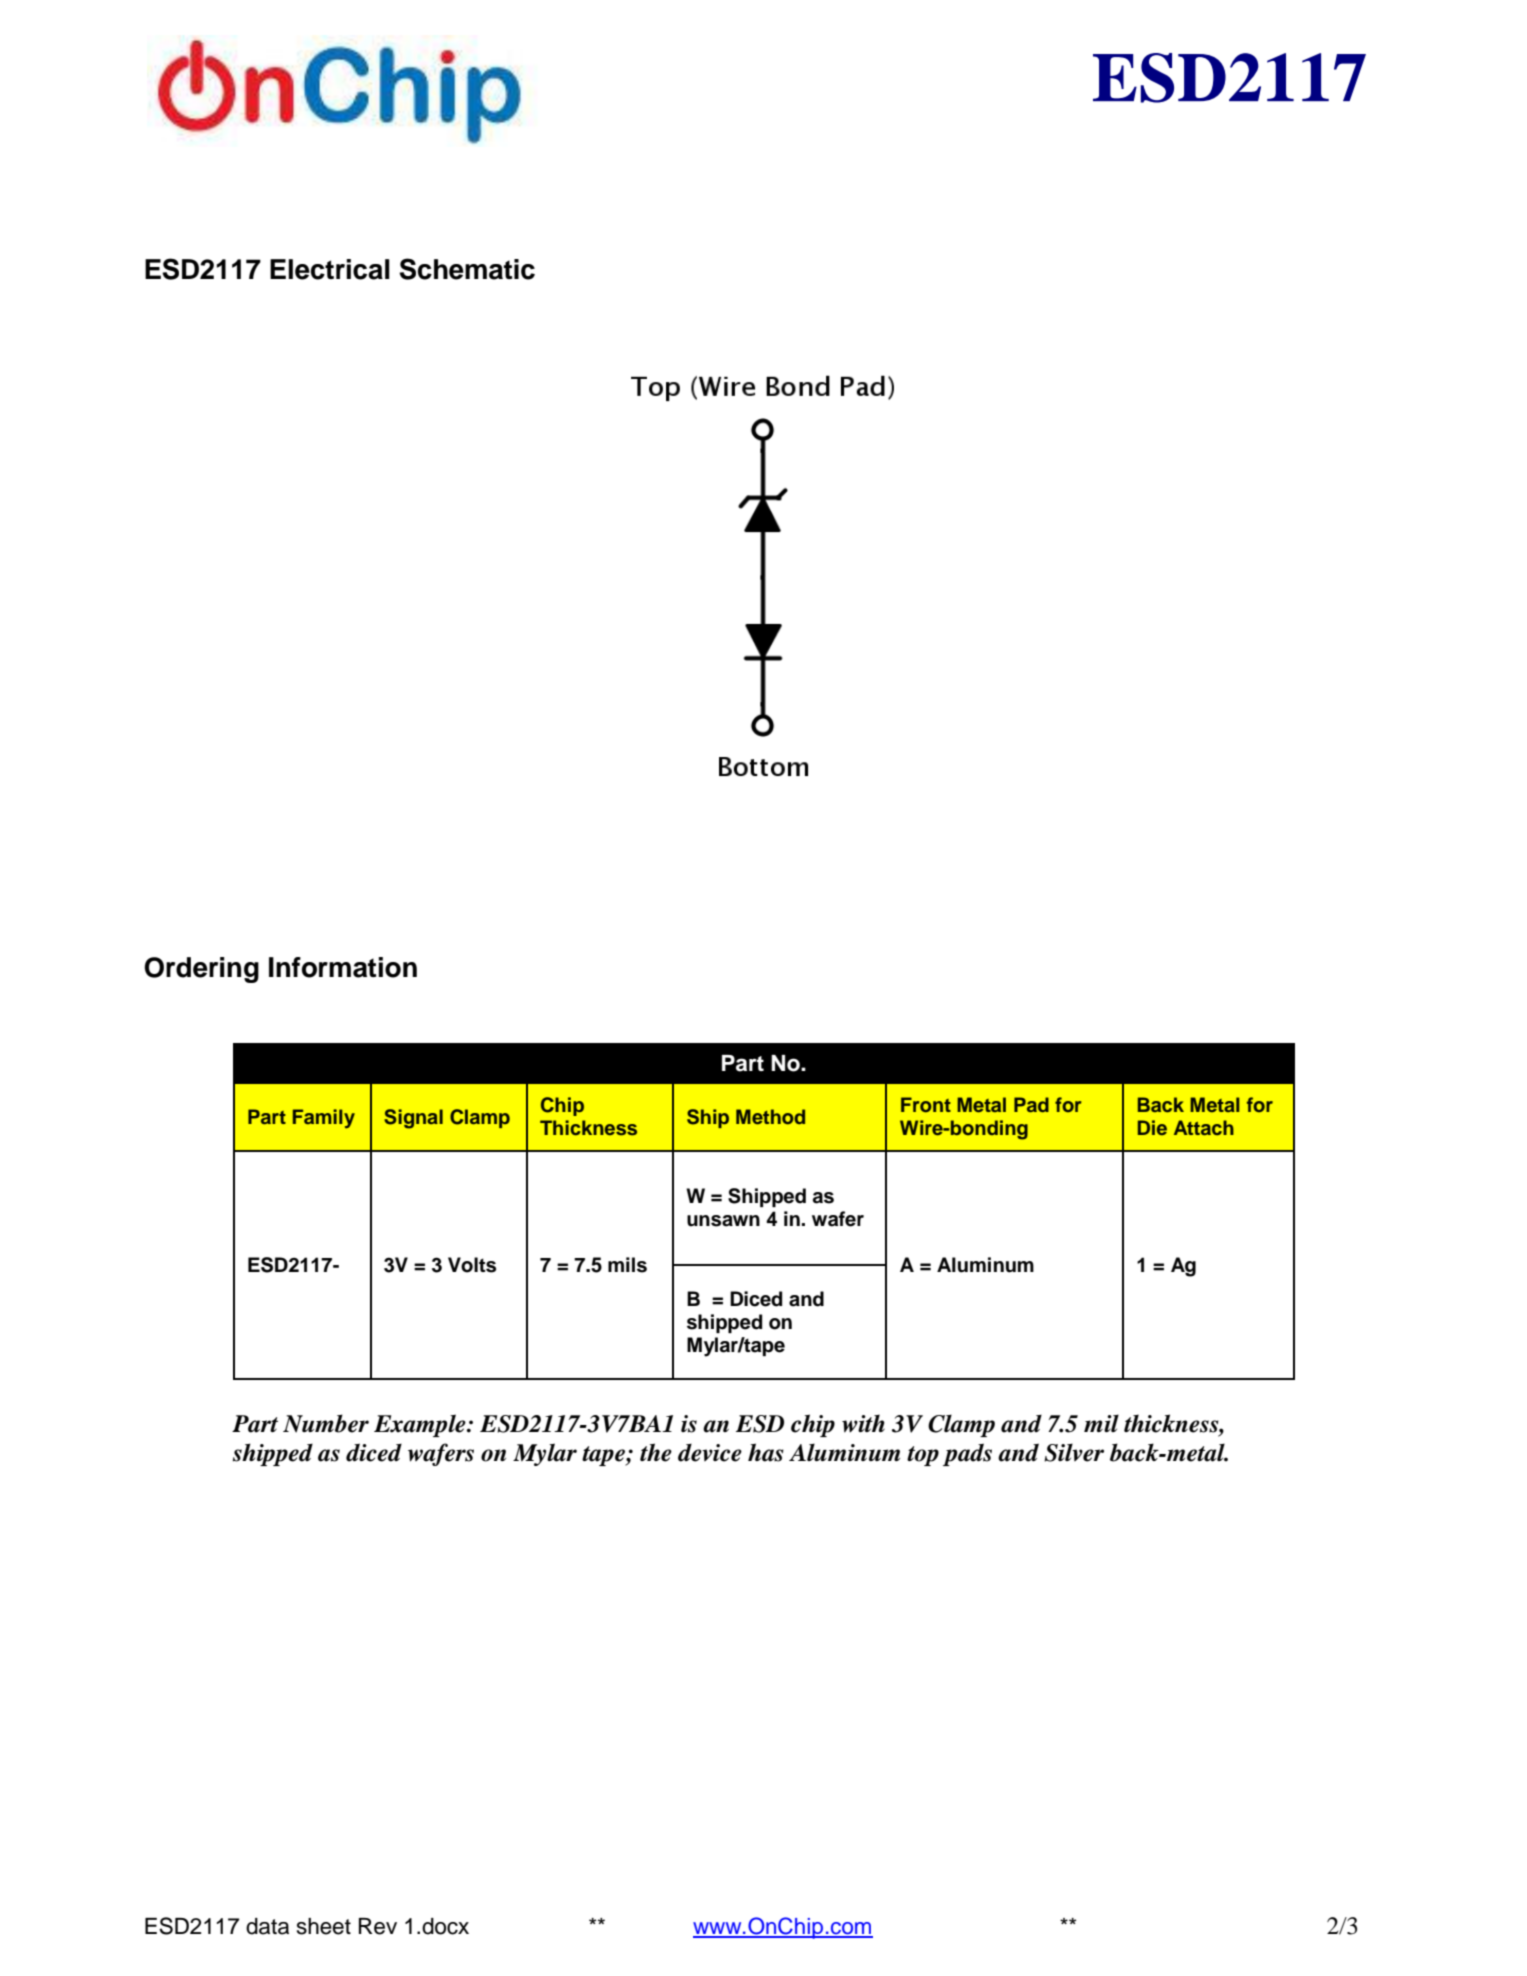 The image size is (1527, 1976). Describe the element at coordinates (770, 1117) in the image. I see `Method` at that location.
